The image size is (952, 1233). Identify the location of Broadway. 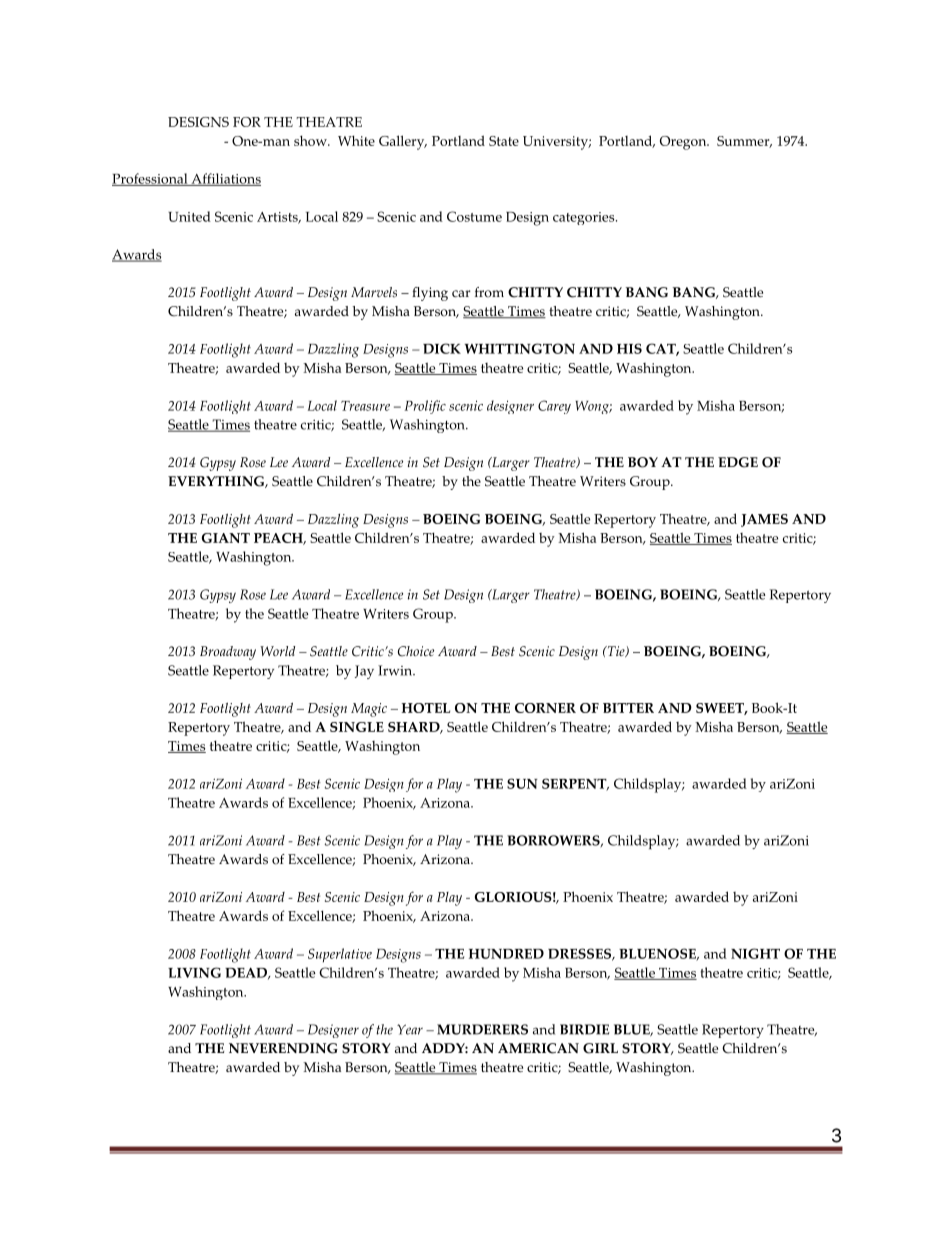
(228, 653).
